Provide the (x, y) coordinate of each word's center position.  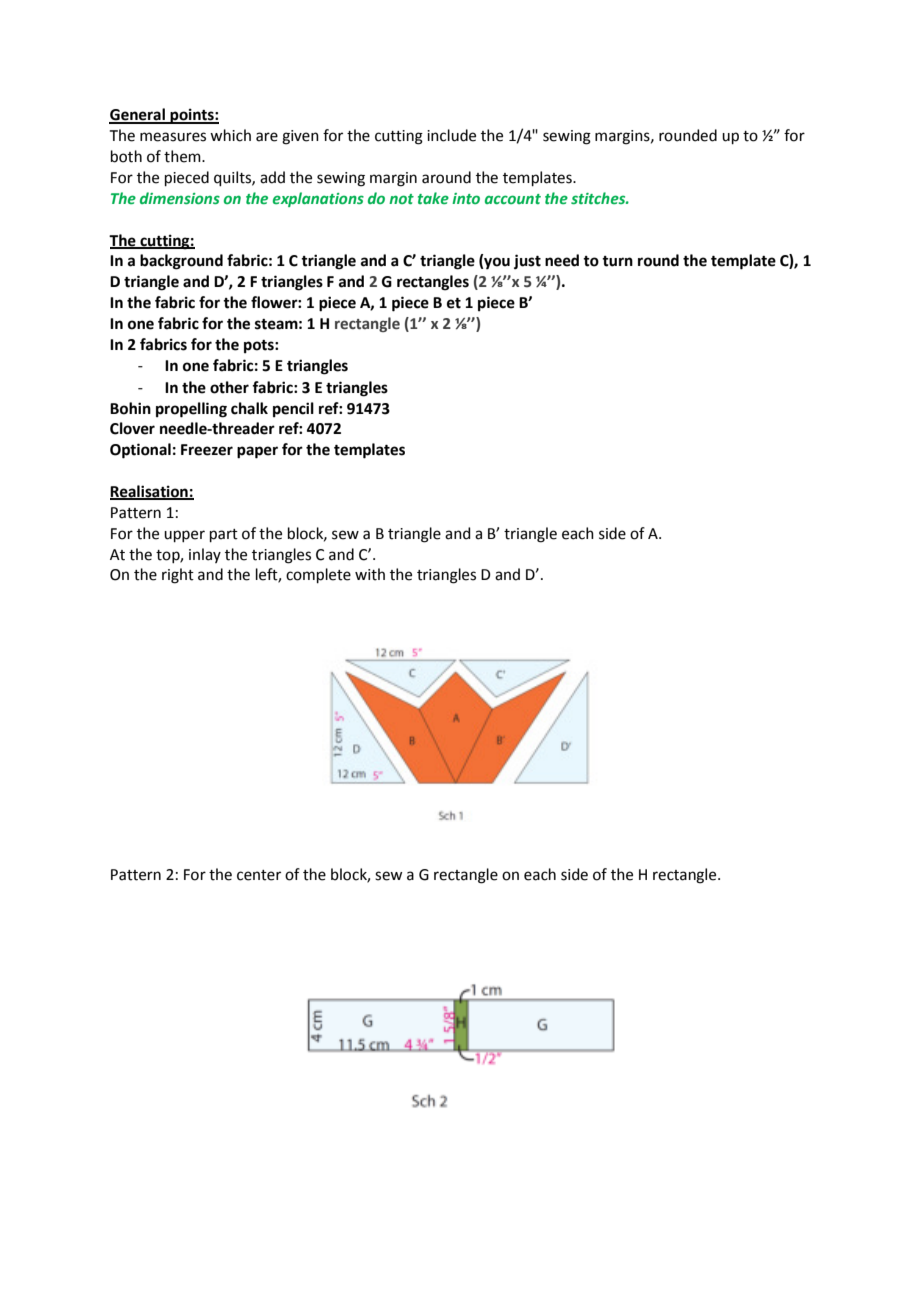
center (259, 875)
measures (173, 137)
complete (318, 575)
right (178, 576)
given (300, 137)
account (513, 199)
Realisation (150, 492)
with (370, 574)
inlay (205, 555)
